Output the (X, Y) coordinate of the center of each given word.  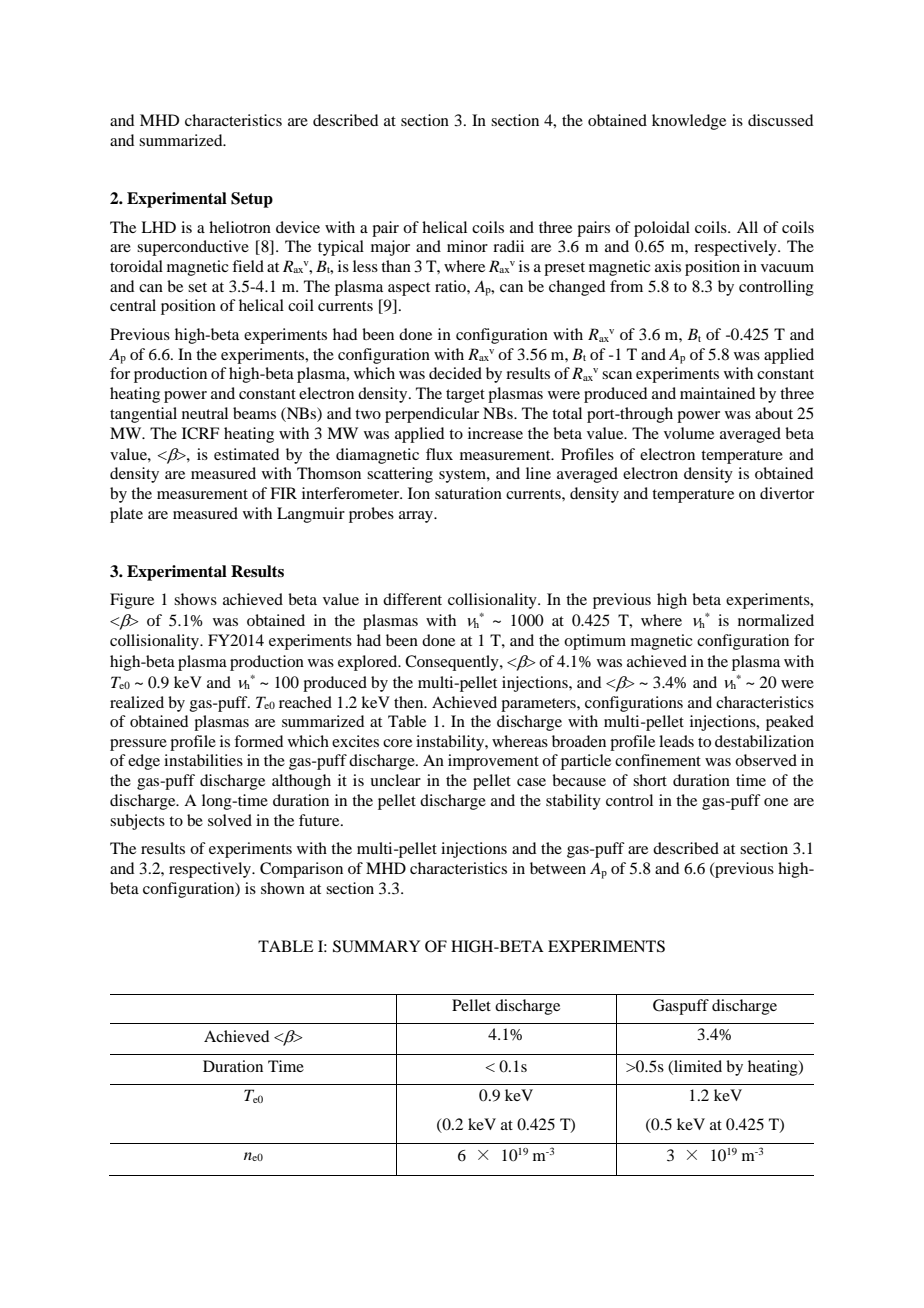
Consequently (453, 663)
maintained (717, 393)
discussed (780, 120)
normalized (776, 620)
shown (283, 888)
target (465, 396)
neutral (205, 413)
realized (137, 702)
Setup (252, 200)
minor (467, 246)
